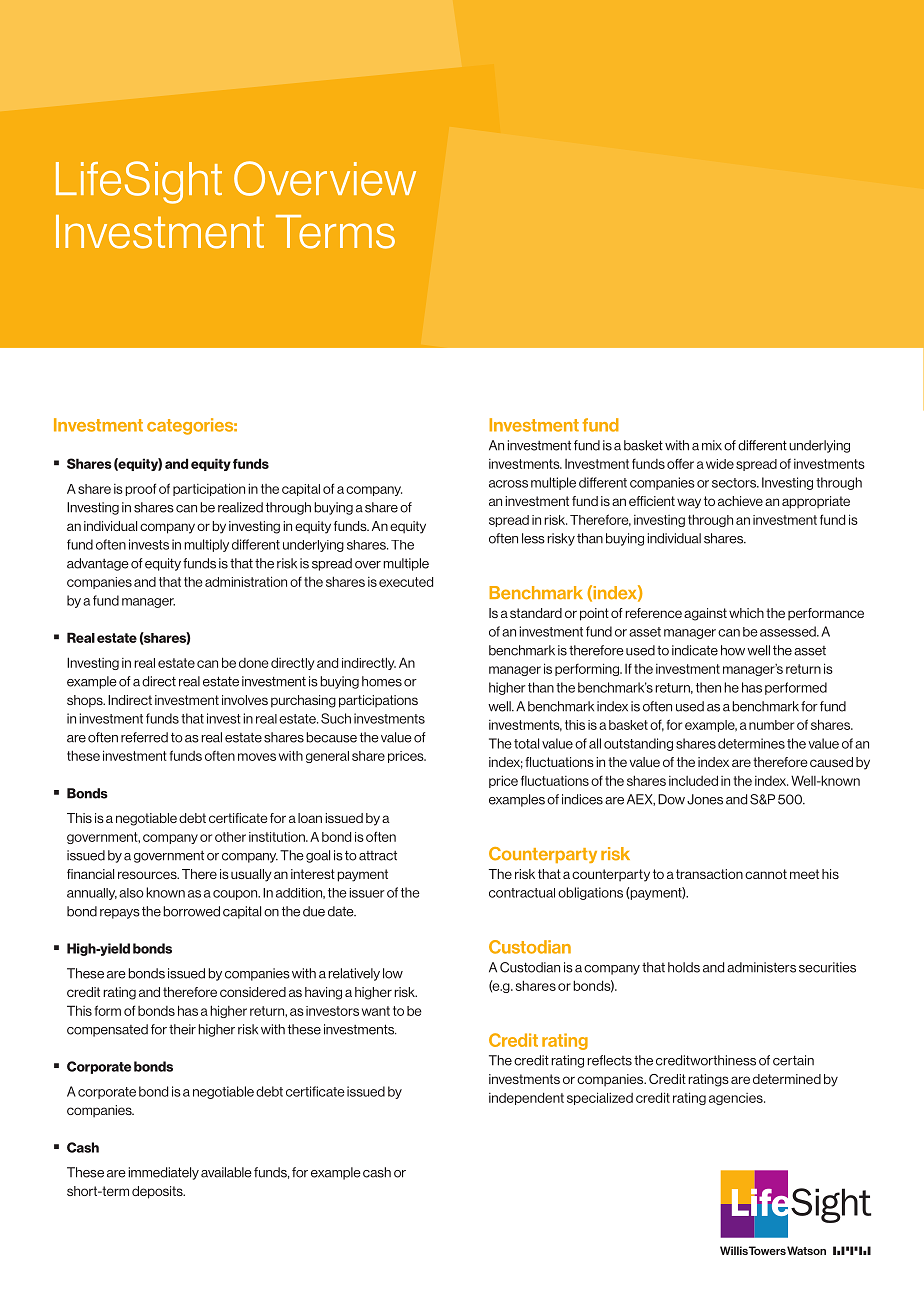 This screenshot has width=924, height=1308. Describe the element at coordinates (746, 613) in the screenshot. I see `which` at that location.
